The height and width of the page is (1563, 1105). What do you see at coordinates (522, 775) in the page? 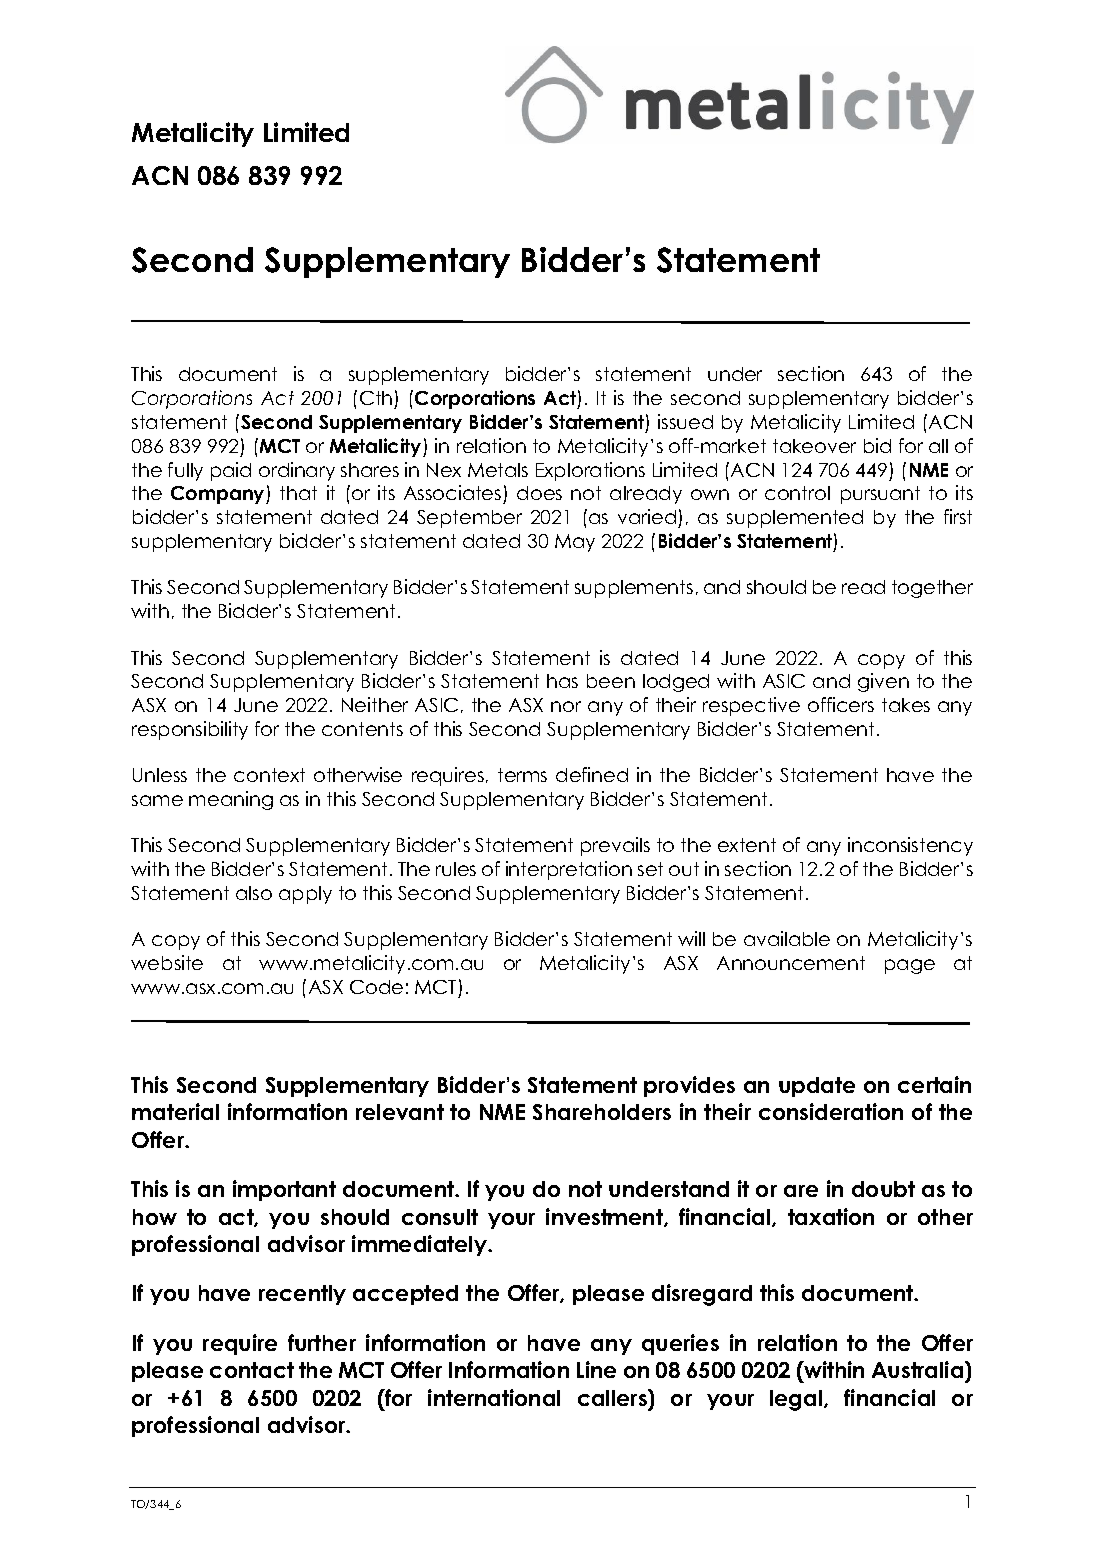
I see `terms` at bounding box center [522, 775].
